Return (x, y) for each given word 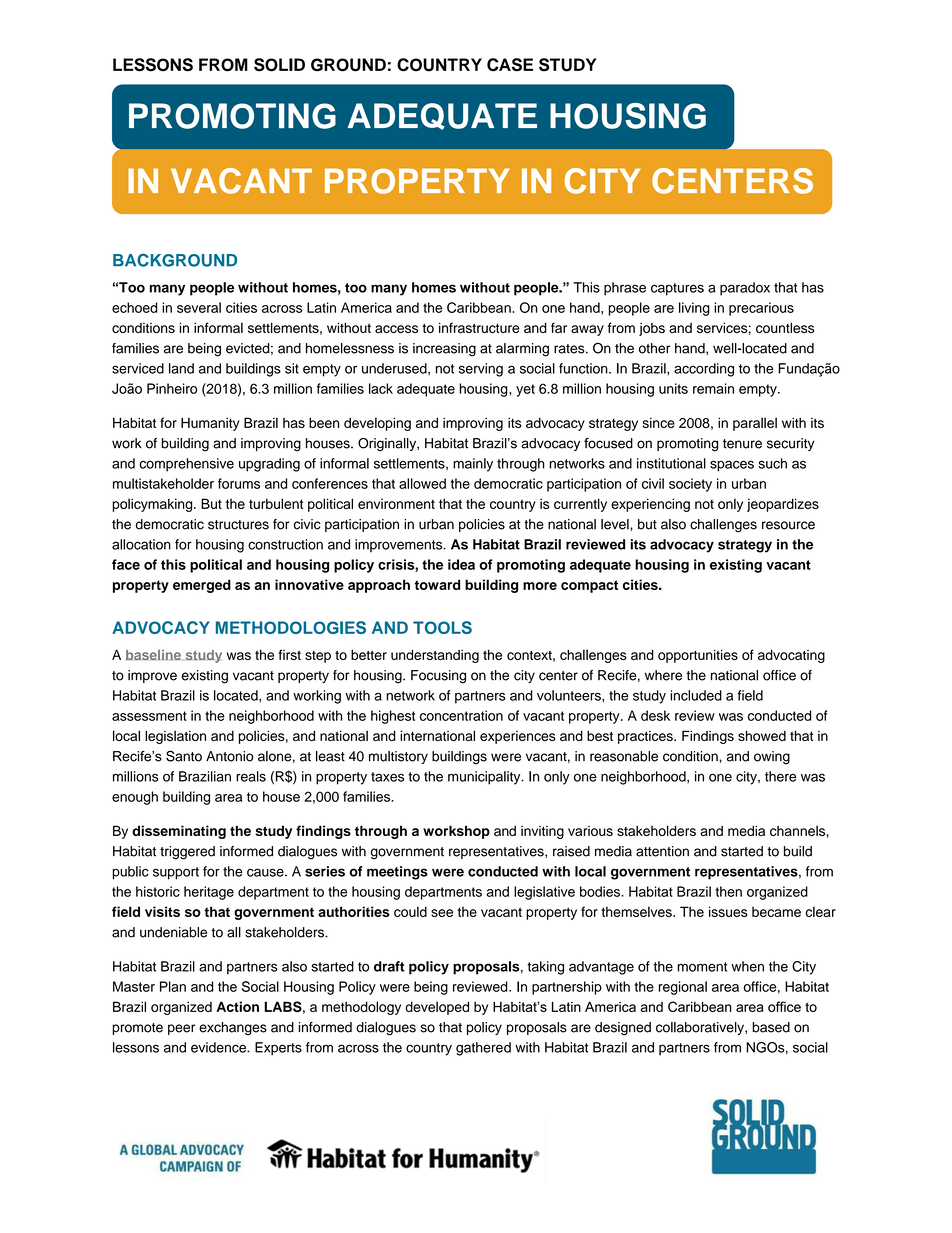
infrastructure (479, 327)
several (199, 307)
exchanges (233, 1029)
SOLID (279, 65)
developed (437, 1008)
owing (772, 758)
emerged (202, 586)
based (771, 1027)
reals (251, 776)
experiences (518, 737)
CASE (510, 65)
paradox (745, 289)
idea (461, 564)
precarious (761, 309)
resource (788, 525)
